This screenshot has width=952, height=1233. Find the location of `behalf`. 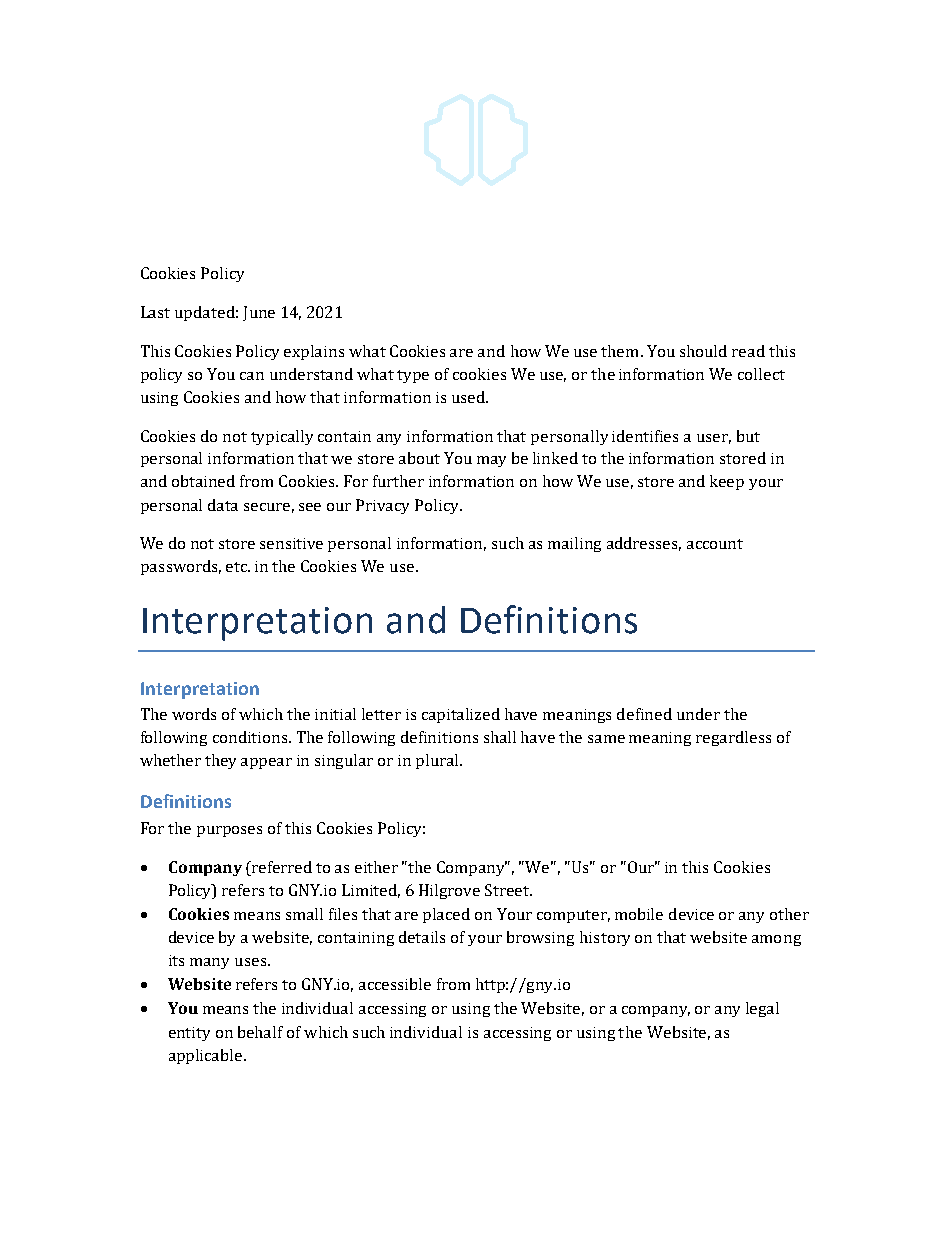

behalf is located at coordinates (260, 1032).
